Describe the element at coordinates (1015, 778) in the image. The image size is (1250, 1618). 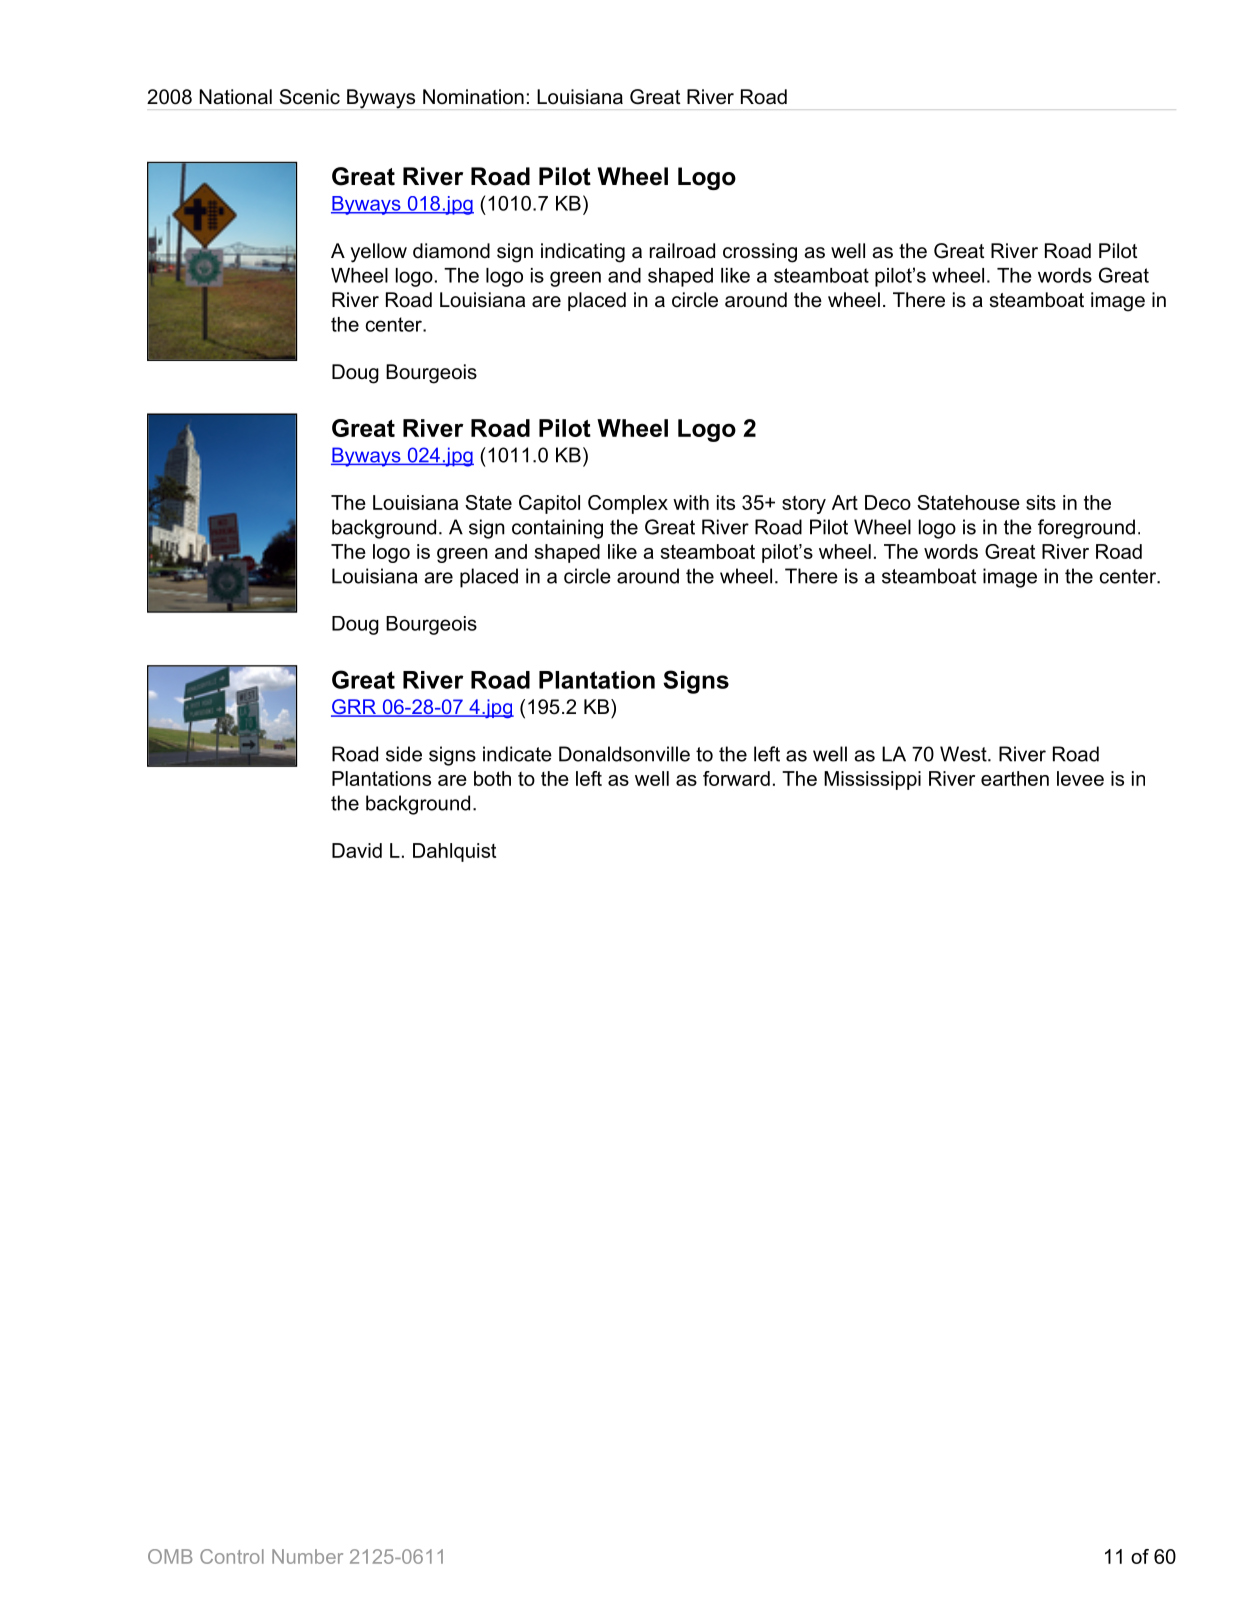
I see `earthen` at that location.
